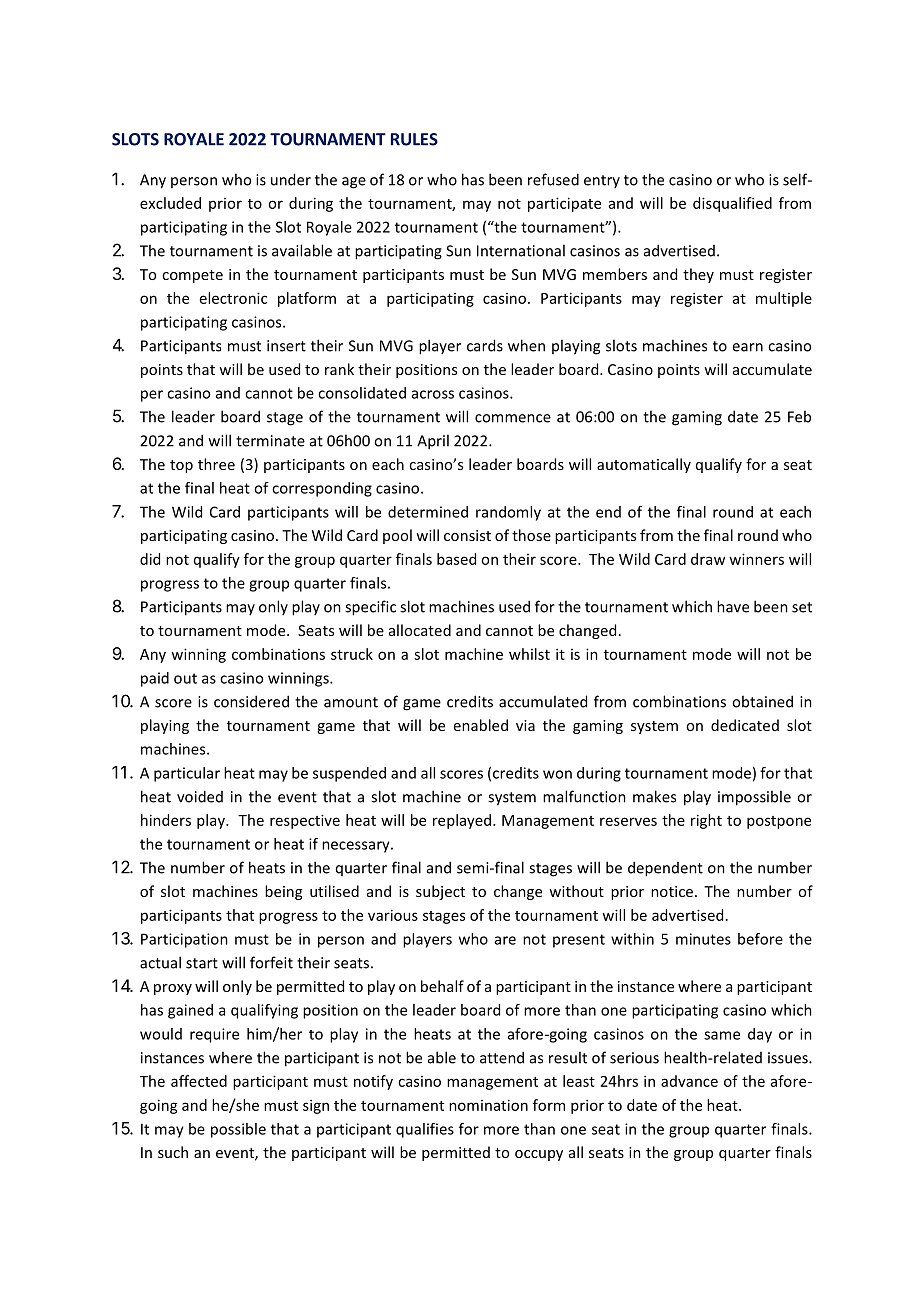 The width and height of the screenshot is (924, 1308). Describe the element at coordinates (291, 179) in the screenshot. I see `under` at that location.
